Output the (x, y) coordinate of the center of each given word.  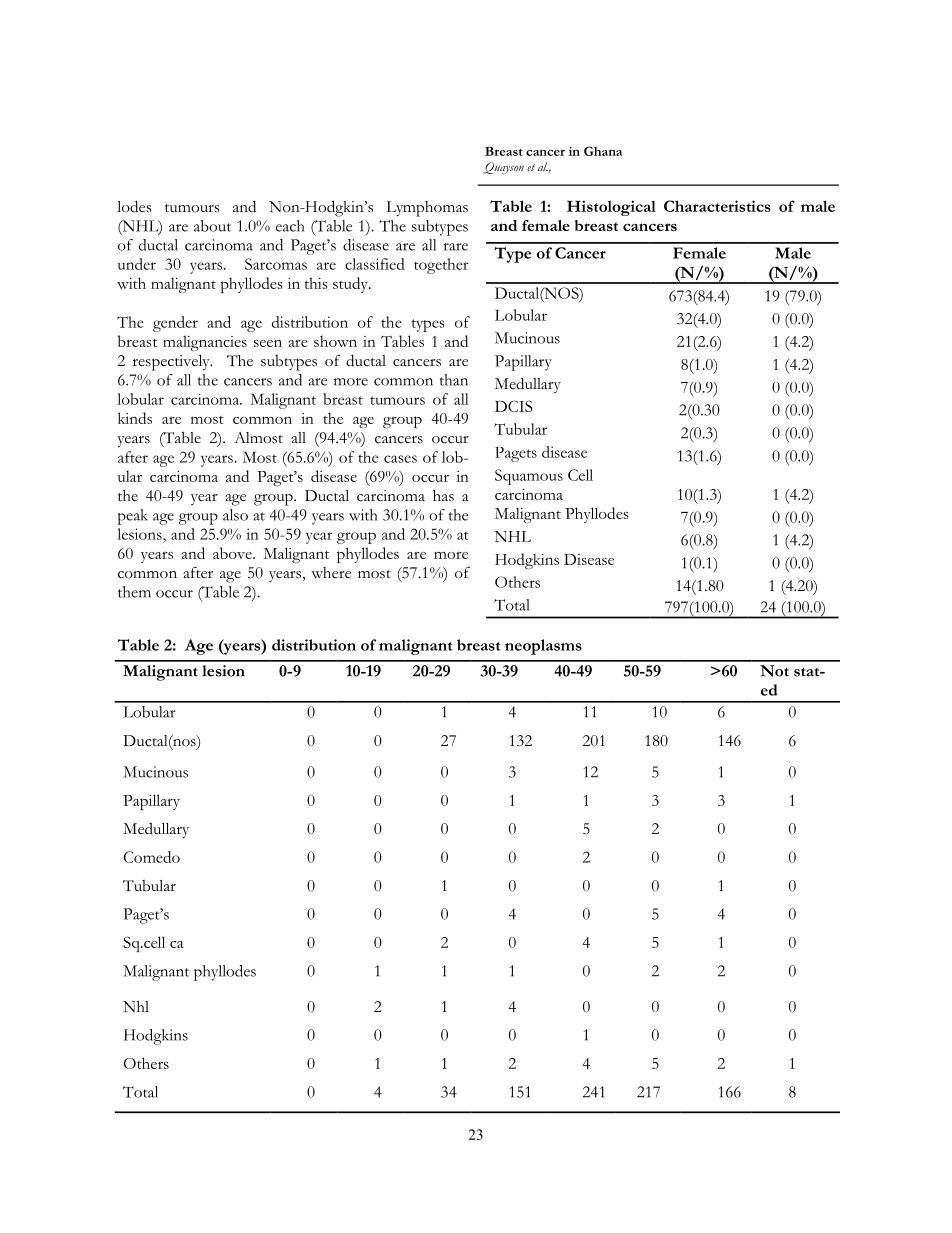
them (134, 592)
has (443, 496)
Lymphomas (427, 209)
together (441, 266)
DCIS (514, 406)
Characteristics (717, 206)
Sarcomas (276, 264)
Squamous (529, 477)
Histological (611, 208)
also (235, 515)
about (212, 226)
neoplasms (543, 647)
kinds (135, 418)
